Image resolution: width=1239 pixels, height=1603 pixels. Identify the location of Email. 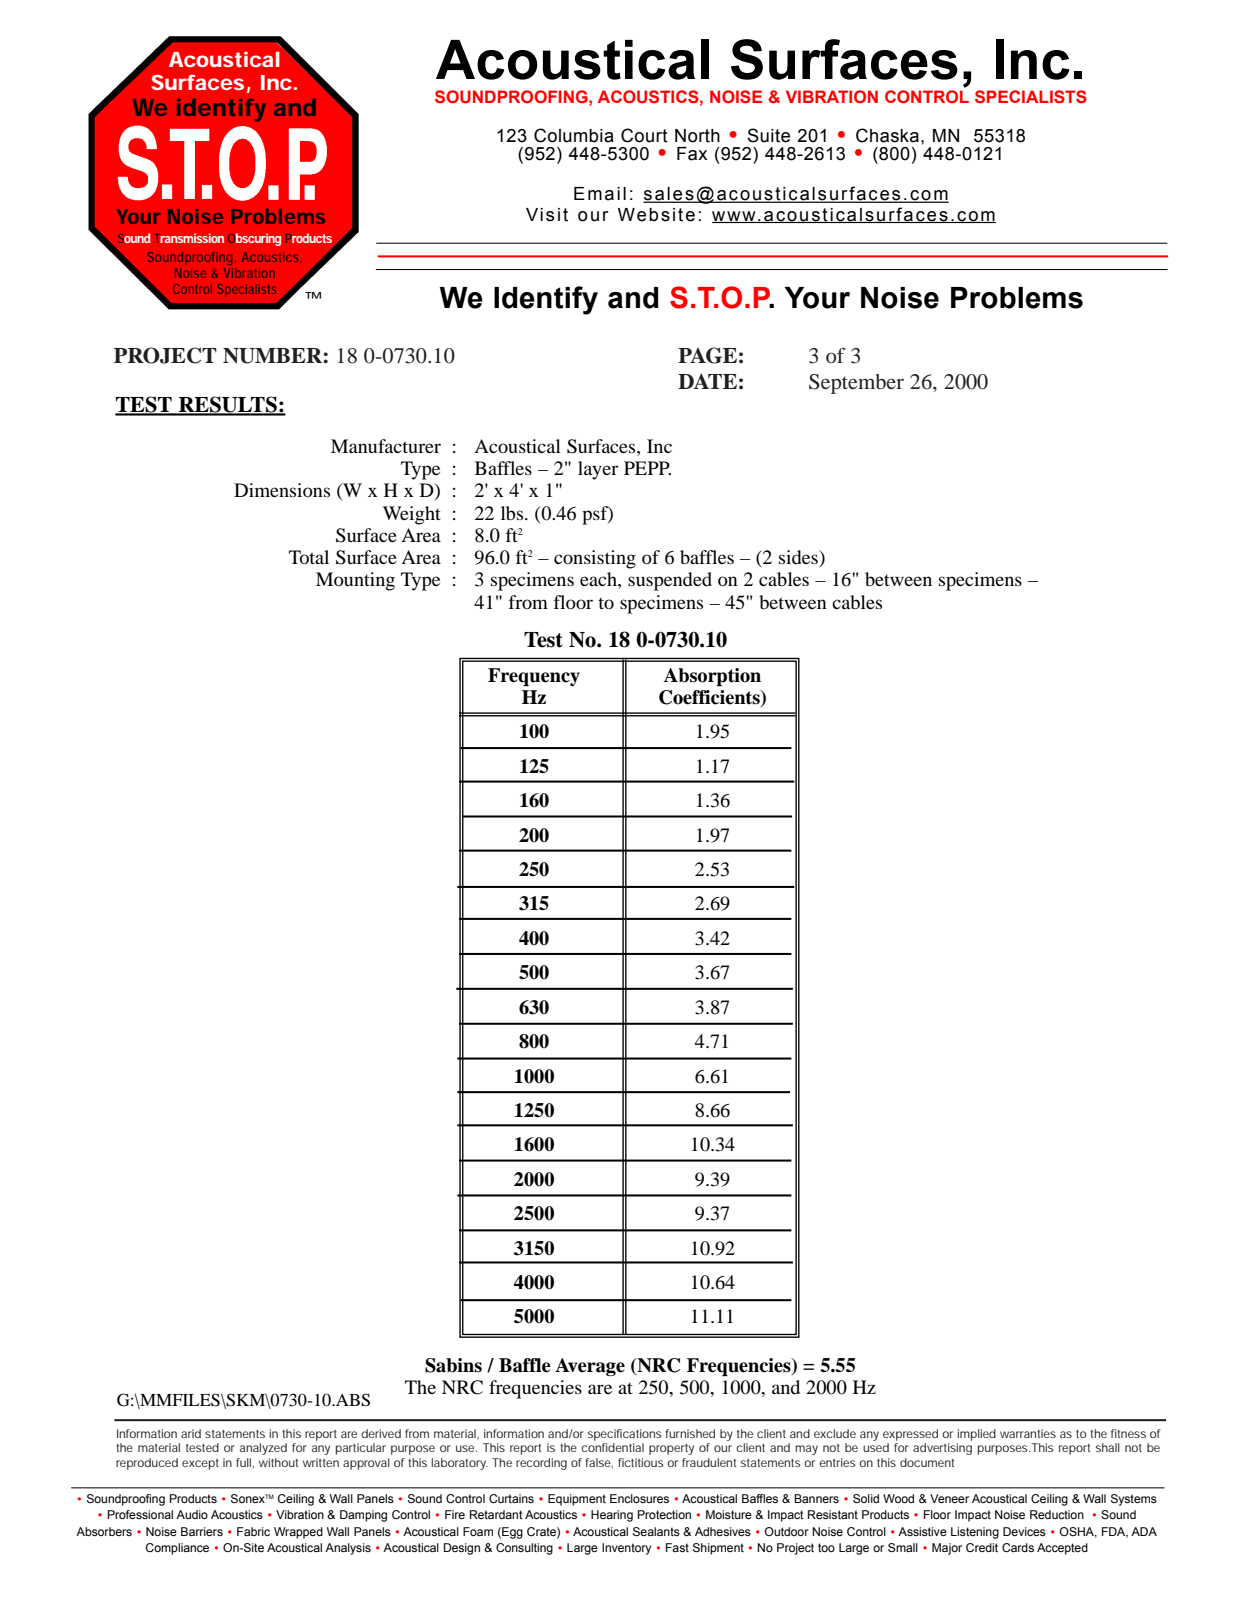
(600, 194).
